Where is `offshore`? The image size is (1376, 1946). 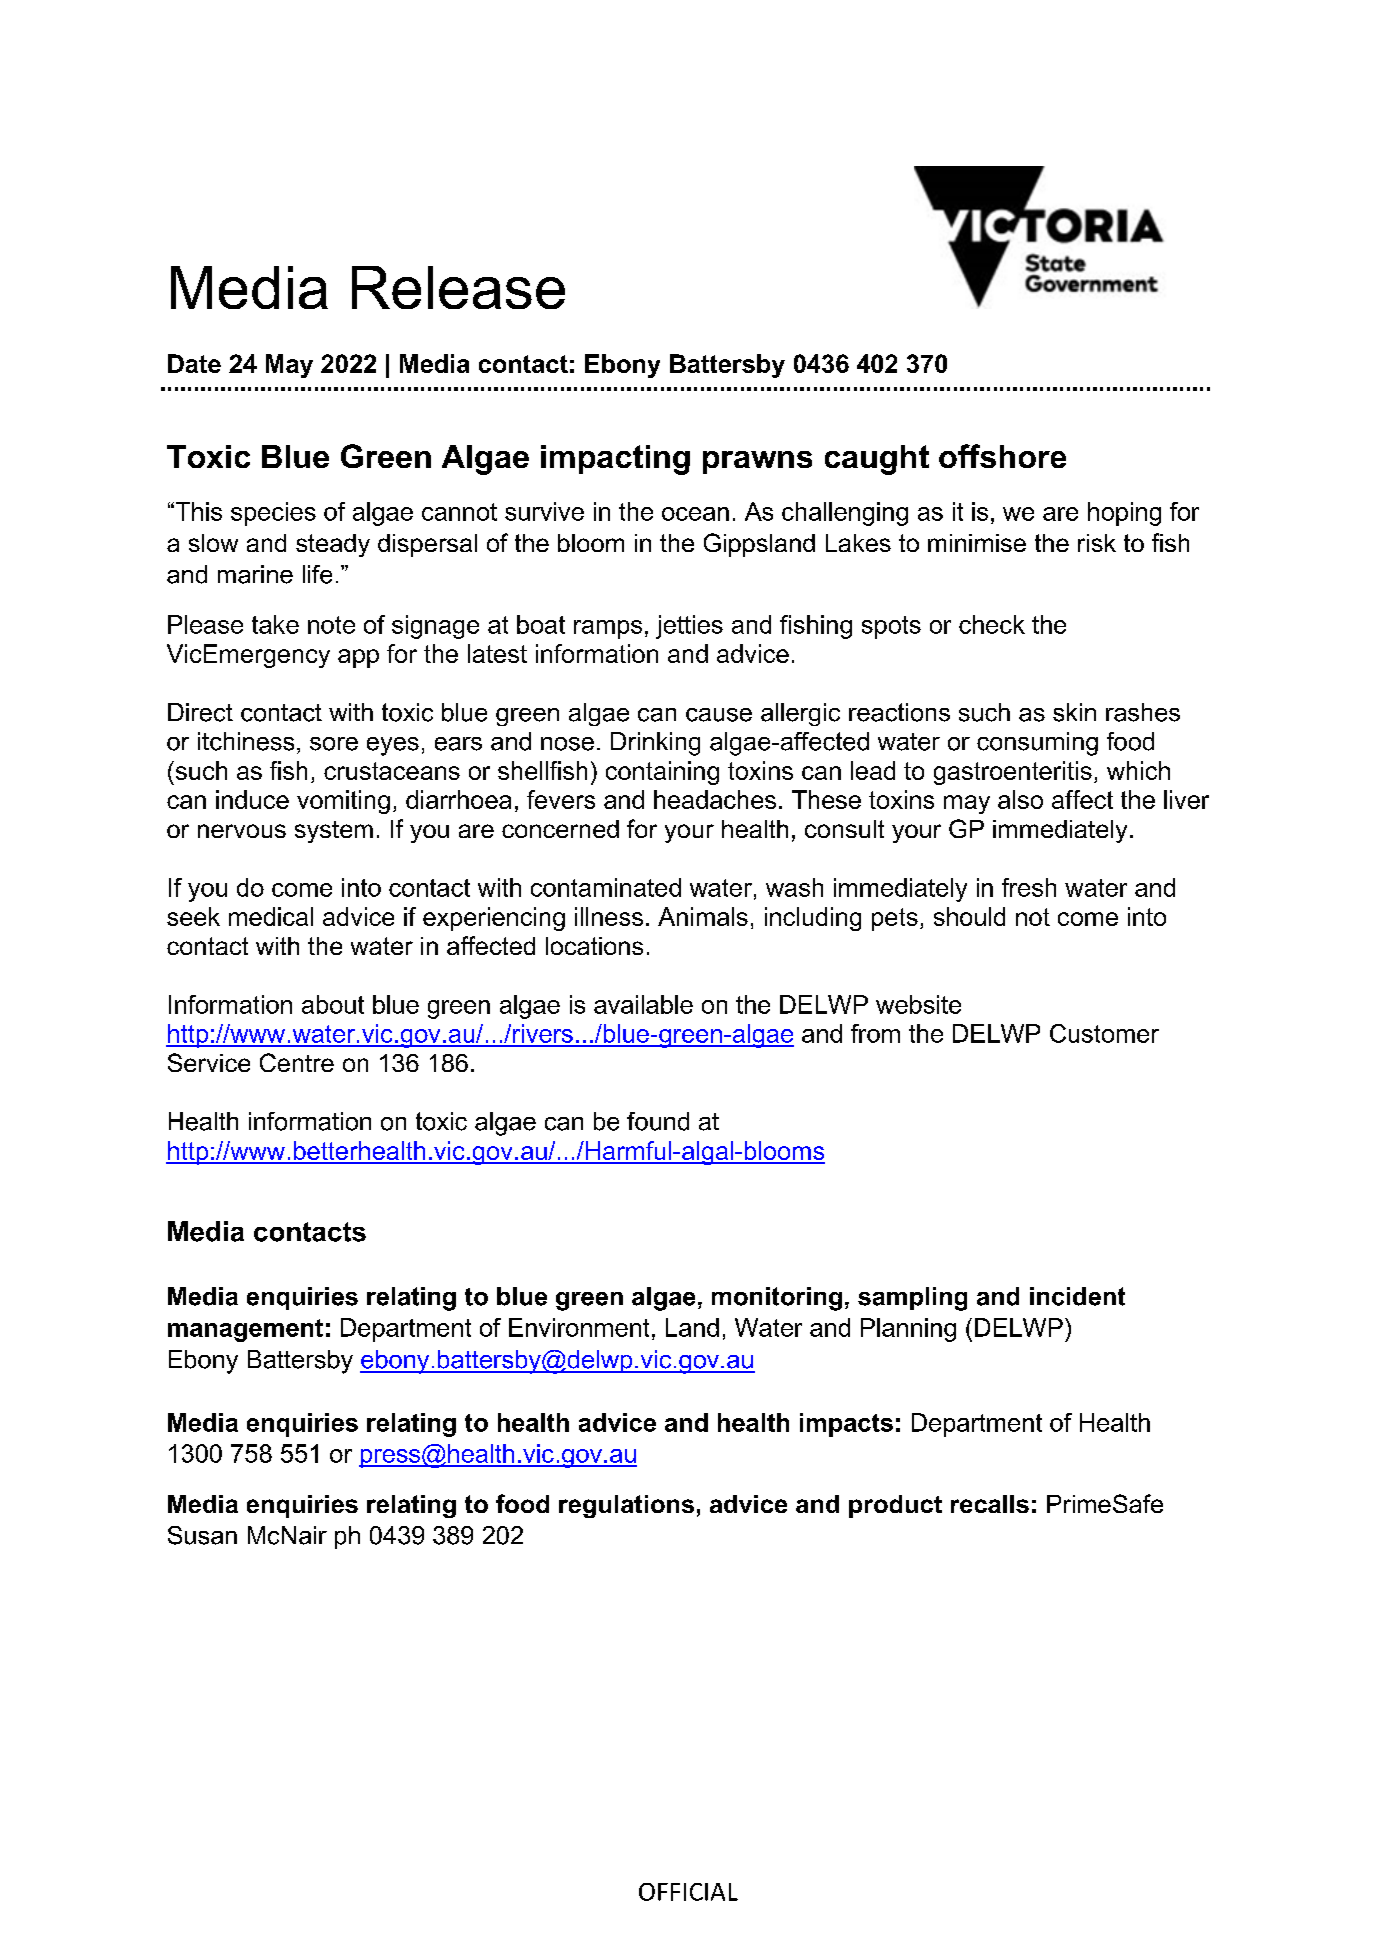 offshore is located at coordinates (1002, 456).
